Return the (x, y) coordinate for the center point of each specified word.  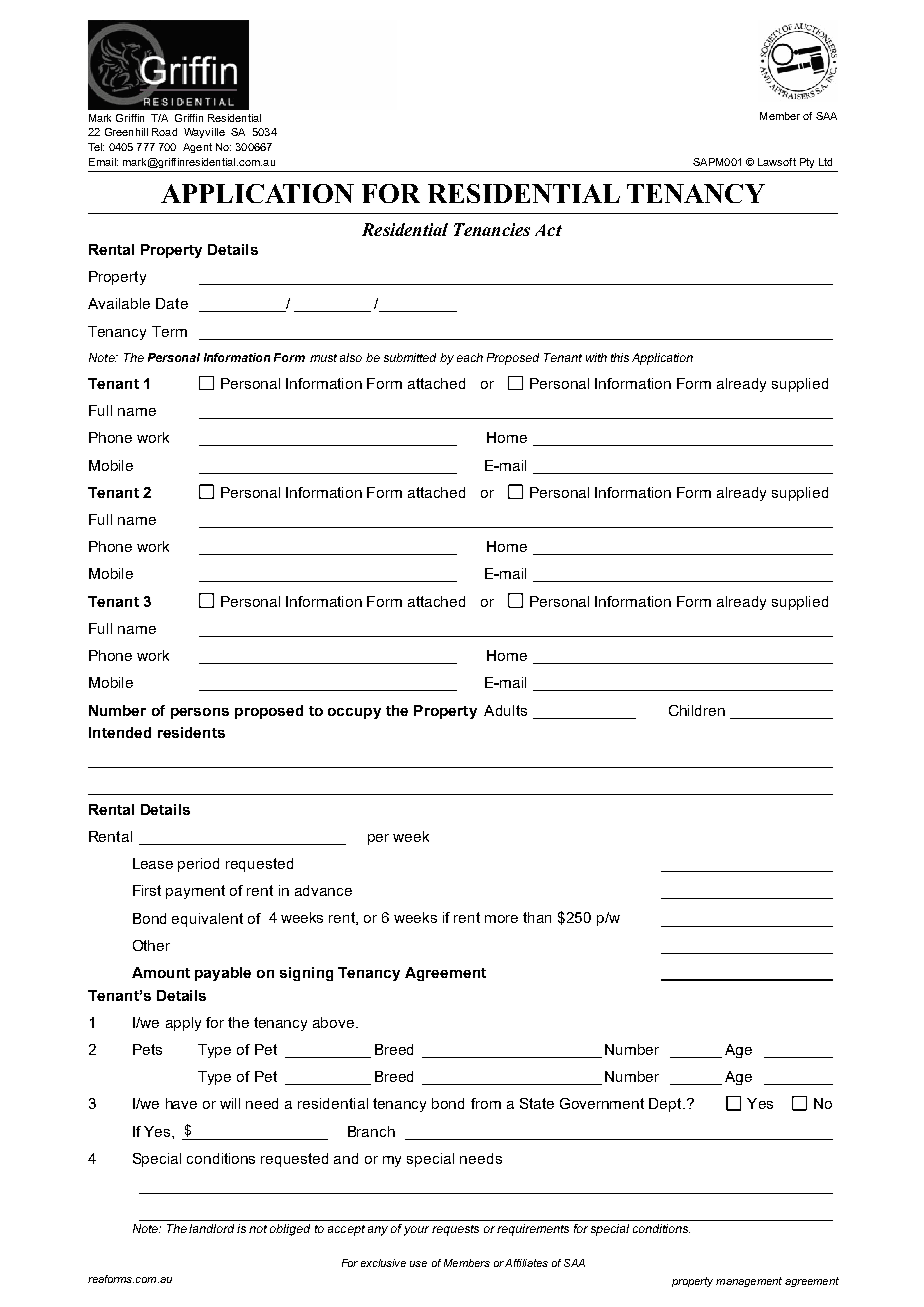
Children (697, 710)
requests (455, 1230)
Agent (197, 148)
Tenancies (492, 229)
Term (169, 331)
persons (200, 713)
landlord (211, 1228)
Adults (505, 710)
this (620, 357)
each (470, 357)
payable (223, 974)
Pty (807, 163)
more (501, 919)
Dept (666, 1105)
